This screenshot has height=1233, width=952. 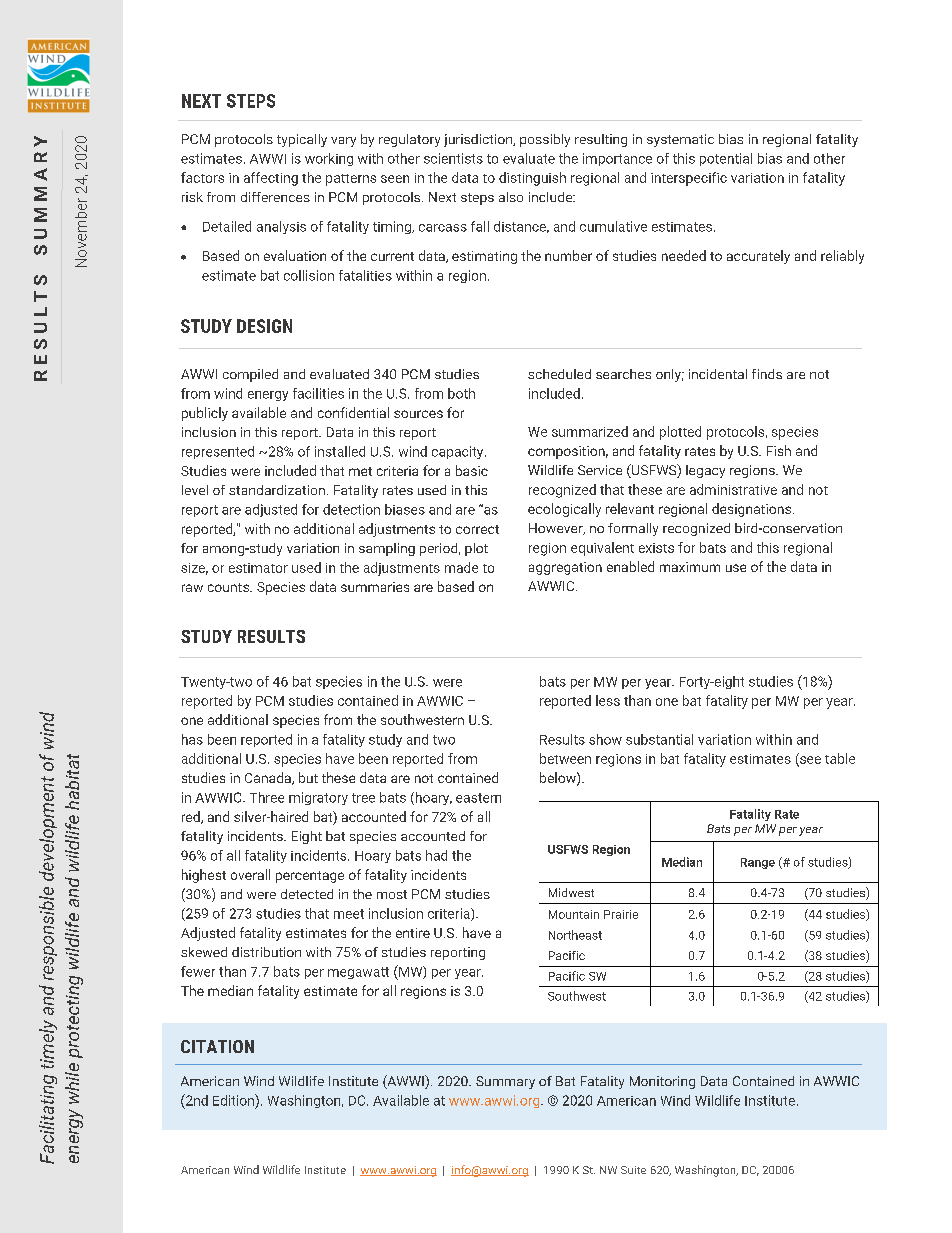 What do you see at coordinates (532, 179) in the screenshot?
I see `distinguish` at bounding box center [532, 179].
